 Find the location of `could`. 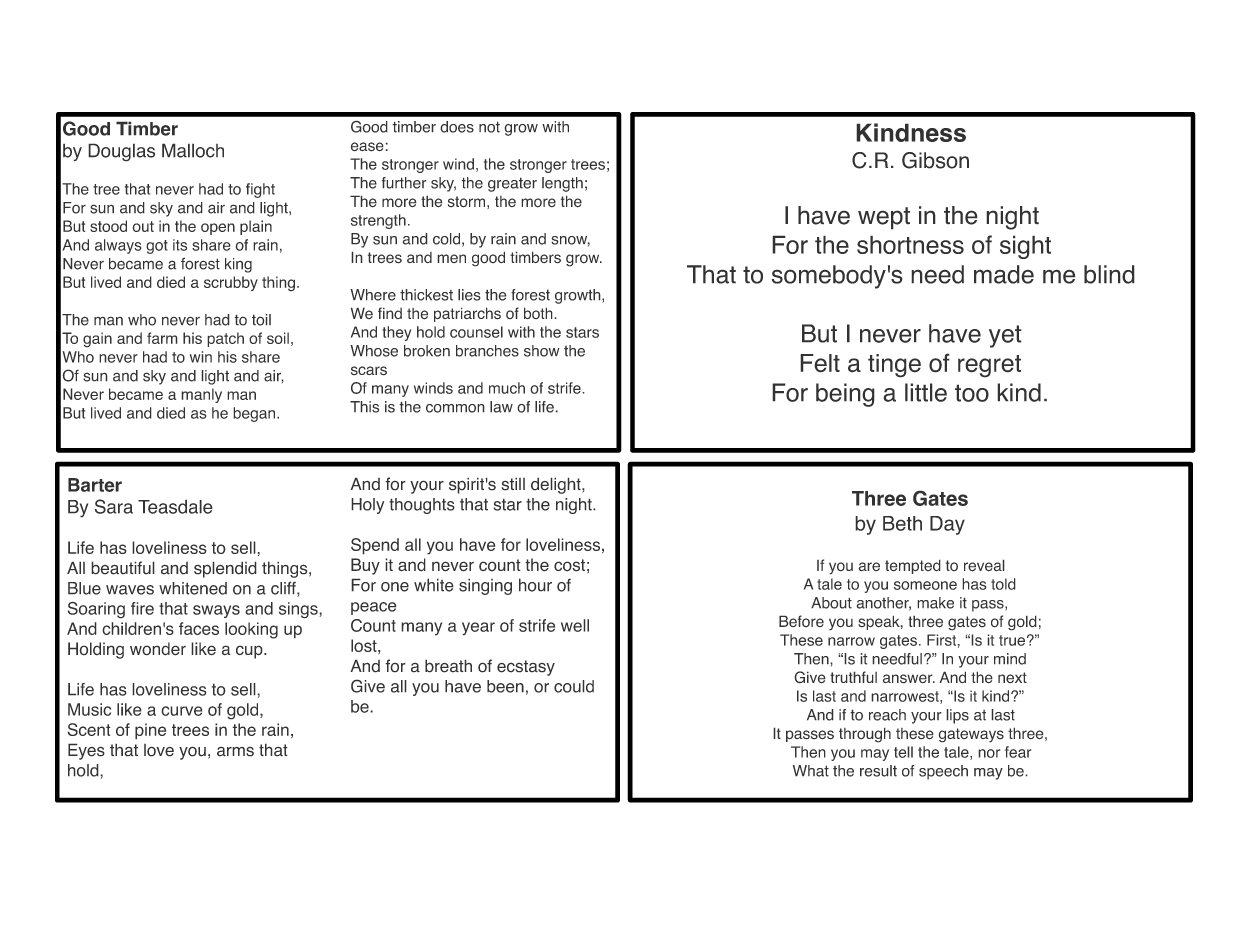

could is located at coordinates (574, 686).
